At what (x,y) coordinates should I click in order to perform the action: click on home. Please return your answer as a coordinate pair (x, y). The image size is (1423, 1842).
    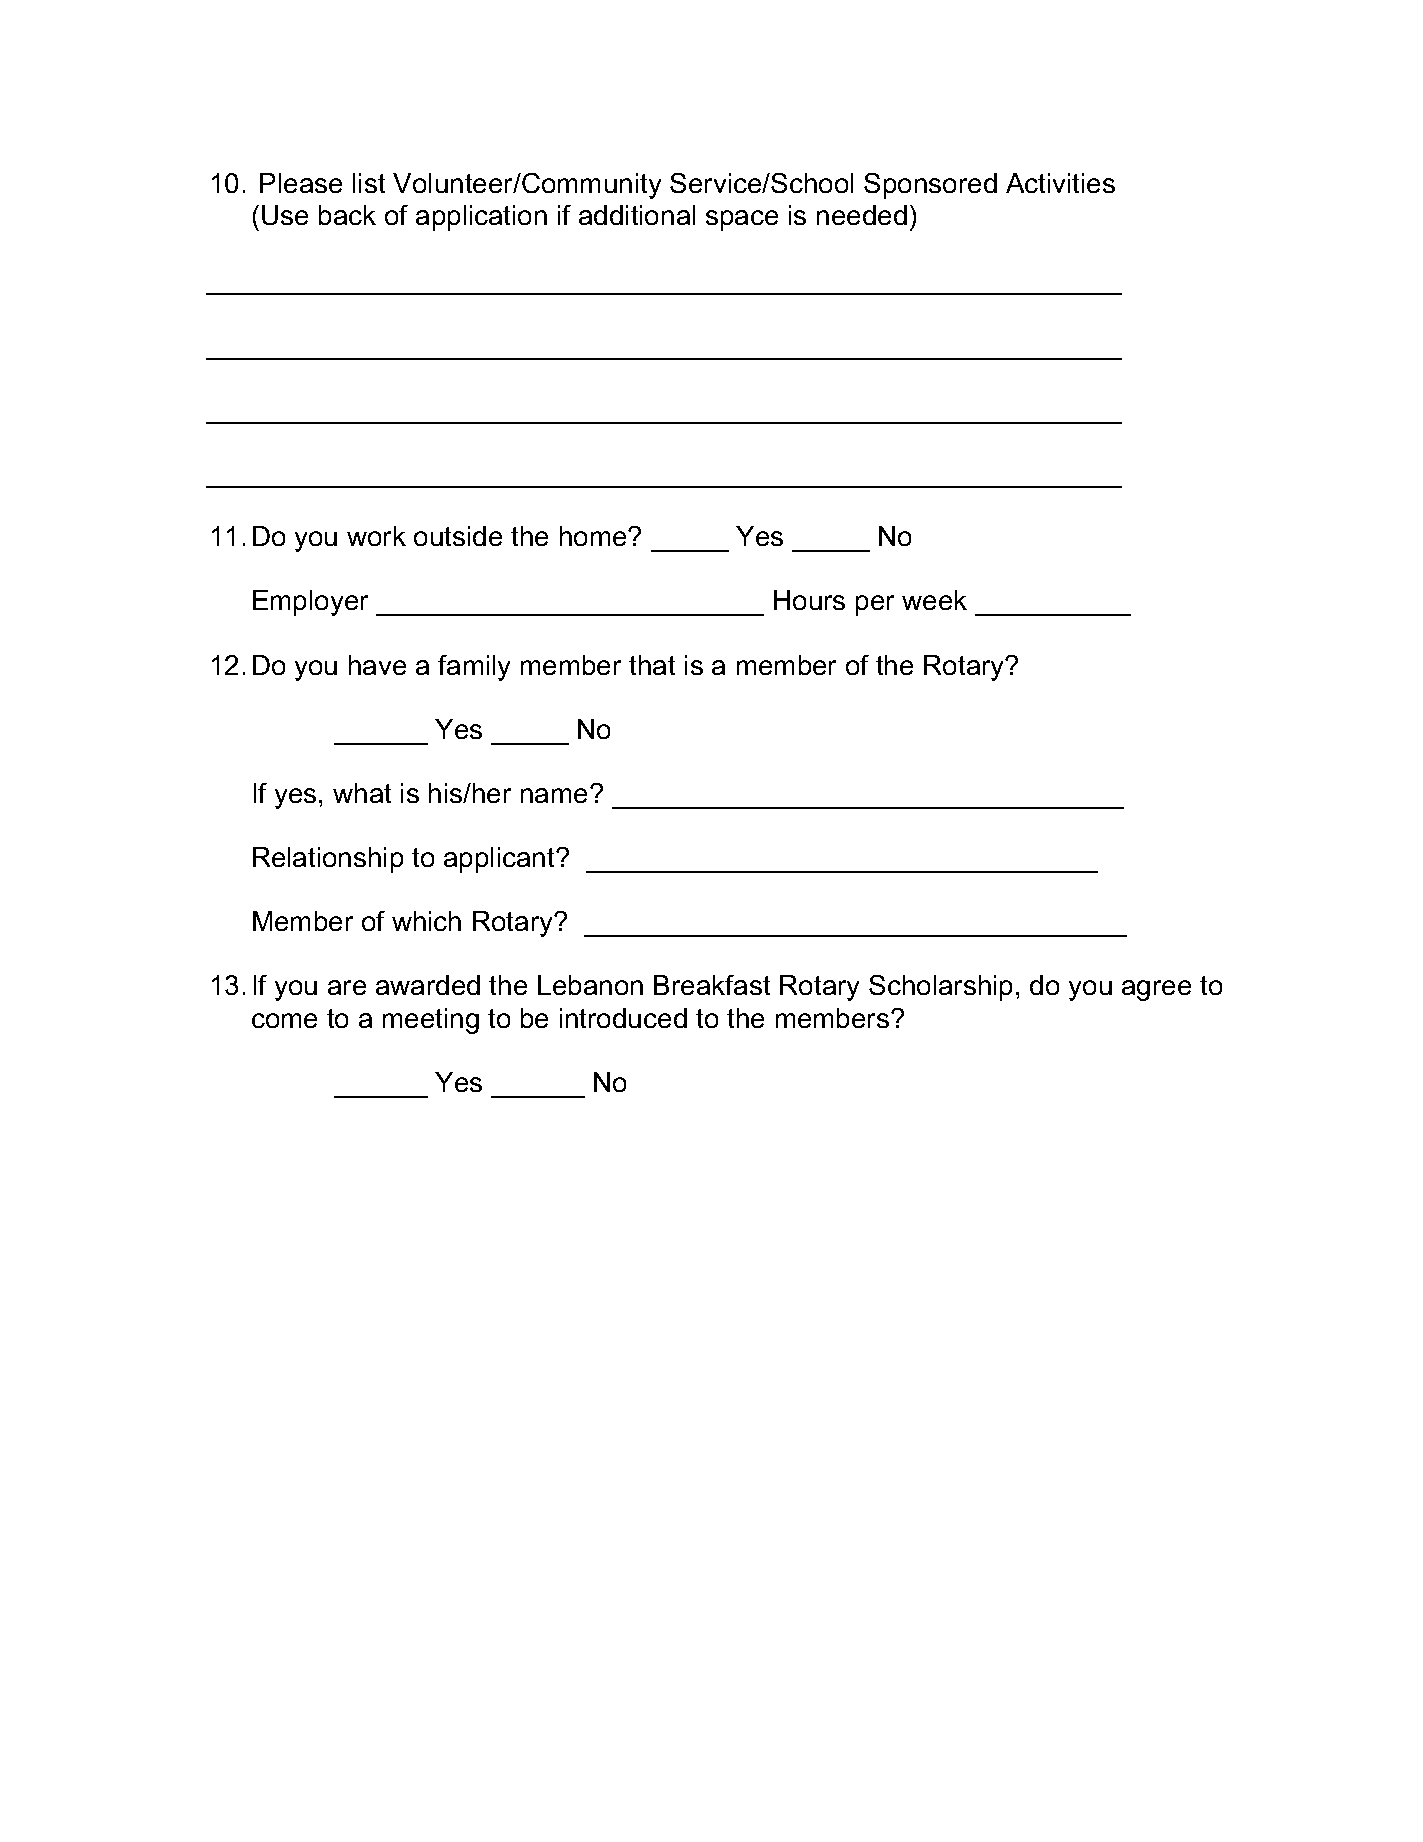
    Looking at the image, I should click on (594, 536).
